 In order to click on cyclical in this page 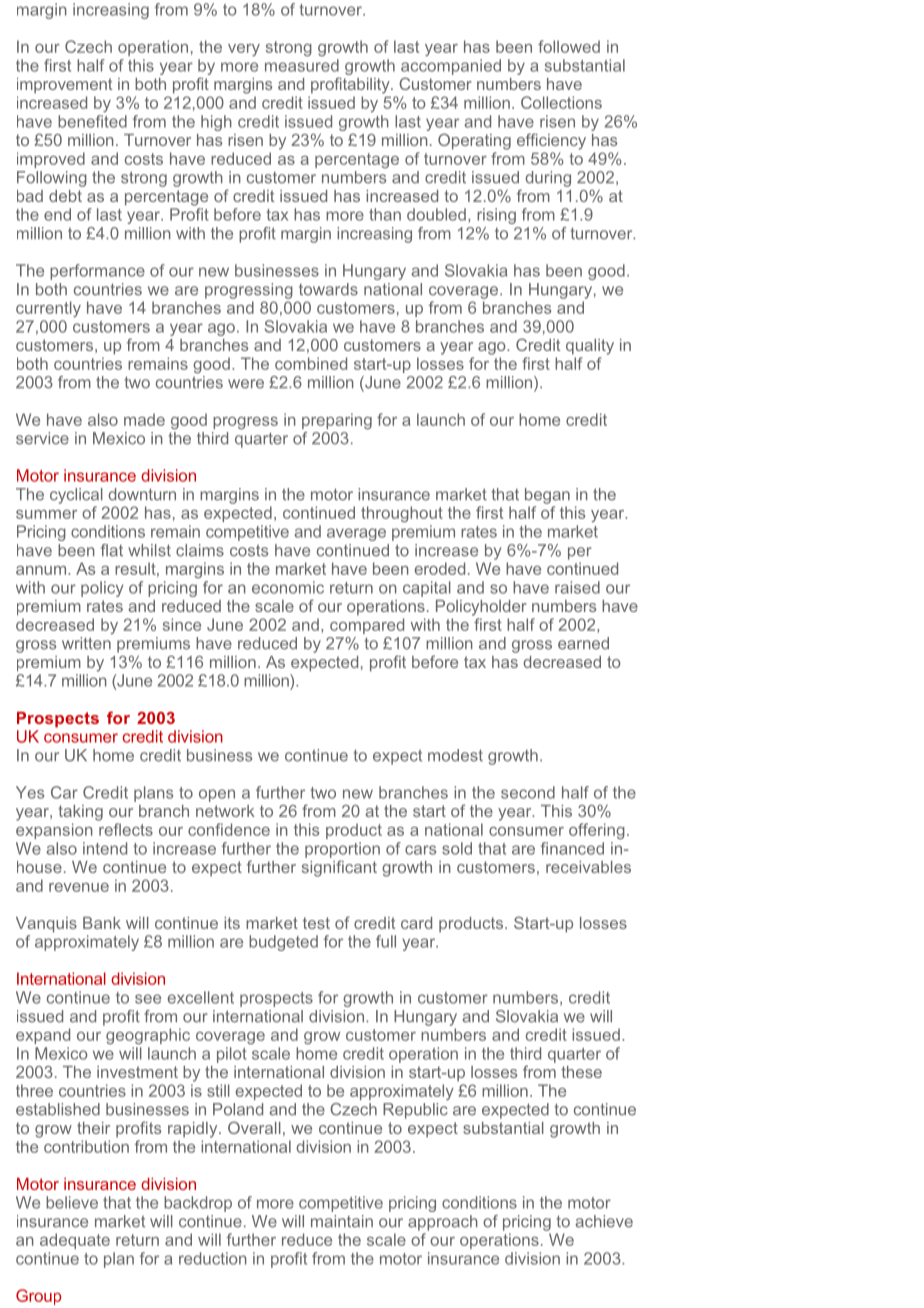, I will do `click(76, 496)`.
